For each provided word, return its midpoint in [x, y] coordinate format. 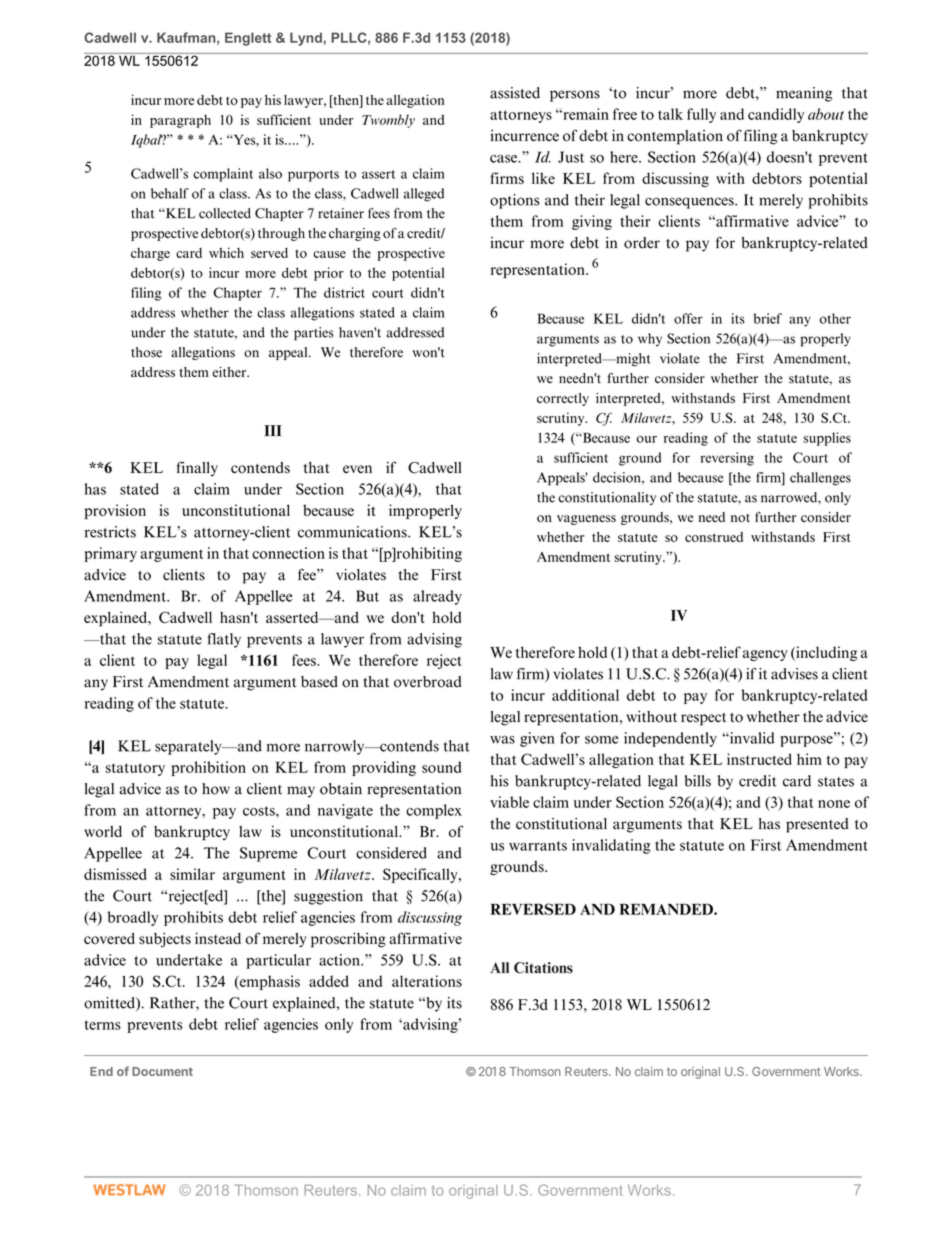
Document [162, 1071]
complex [434, 811]
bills [698, 781]
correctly [563, 399]
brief [768, 318]
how [216, 789]
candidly [776, 115]
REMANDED [667, 909]
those [146, 352]
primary [110, 554]
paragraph [180, 121]
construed [714, 537]
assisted [515, 93]
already [437, 597]
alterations [427, 981]
